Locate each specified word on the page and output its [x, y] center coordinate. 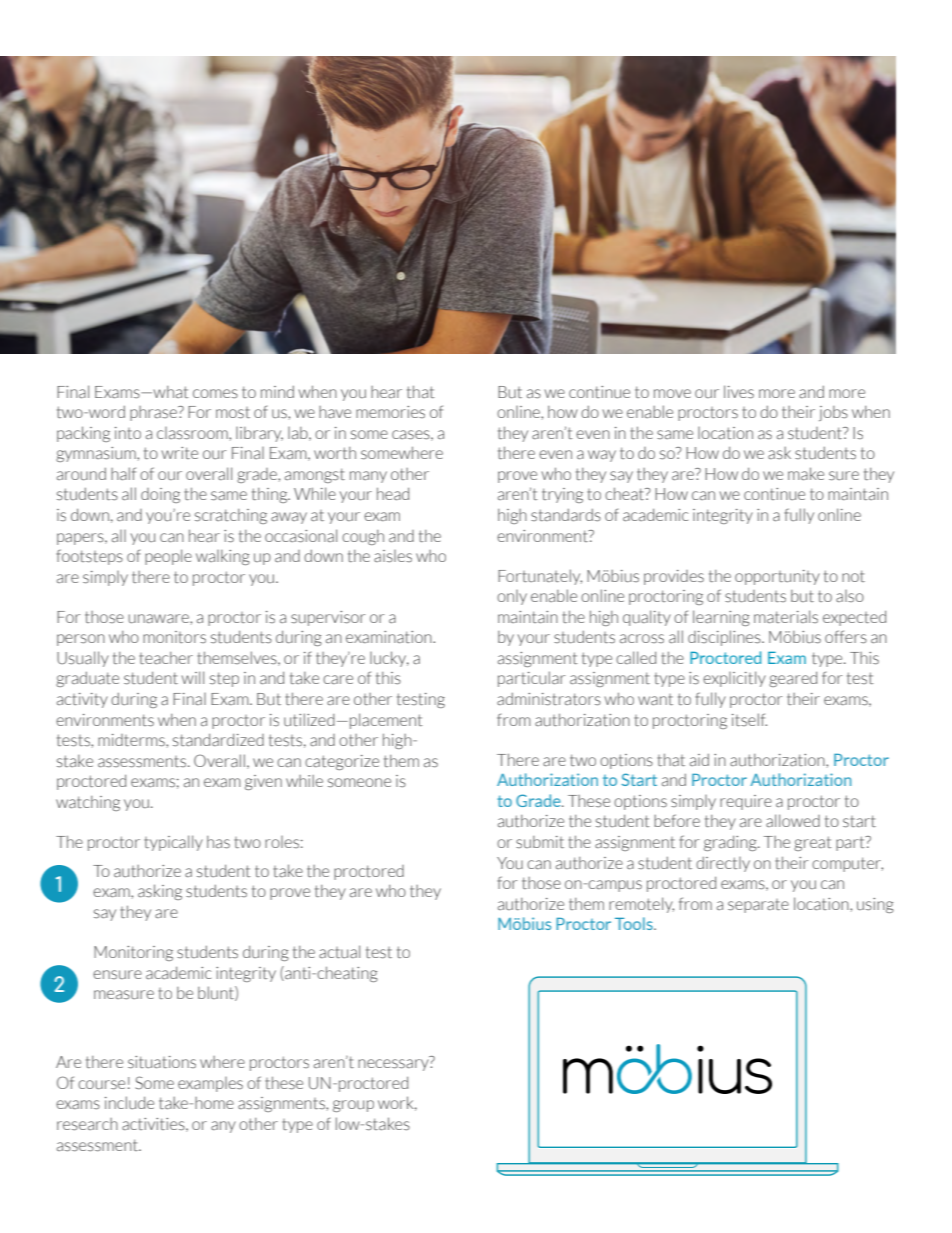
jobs [833, 413]
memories [390, 412]
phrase [154, 413]
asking [160, 892]
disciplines [725, 638]
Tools [635, 923]
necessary [394, 1065]
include [129, 1102]
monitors [174, 637]
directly [723, 864]
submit [540, 842]
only [512, 597]
